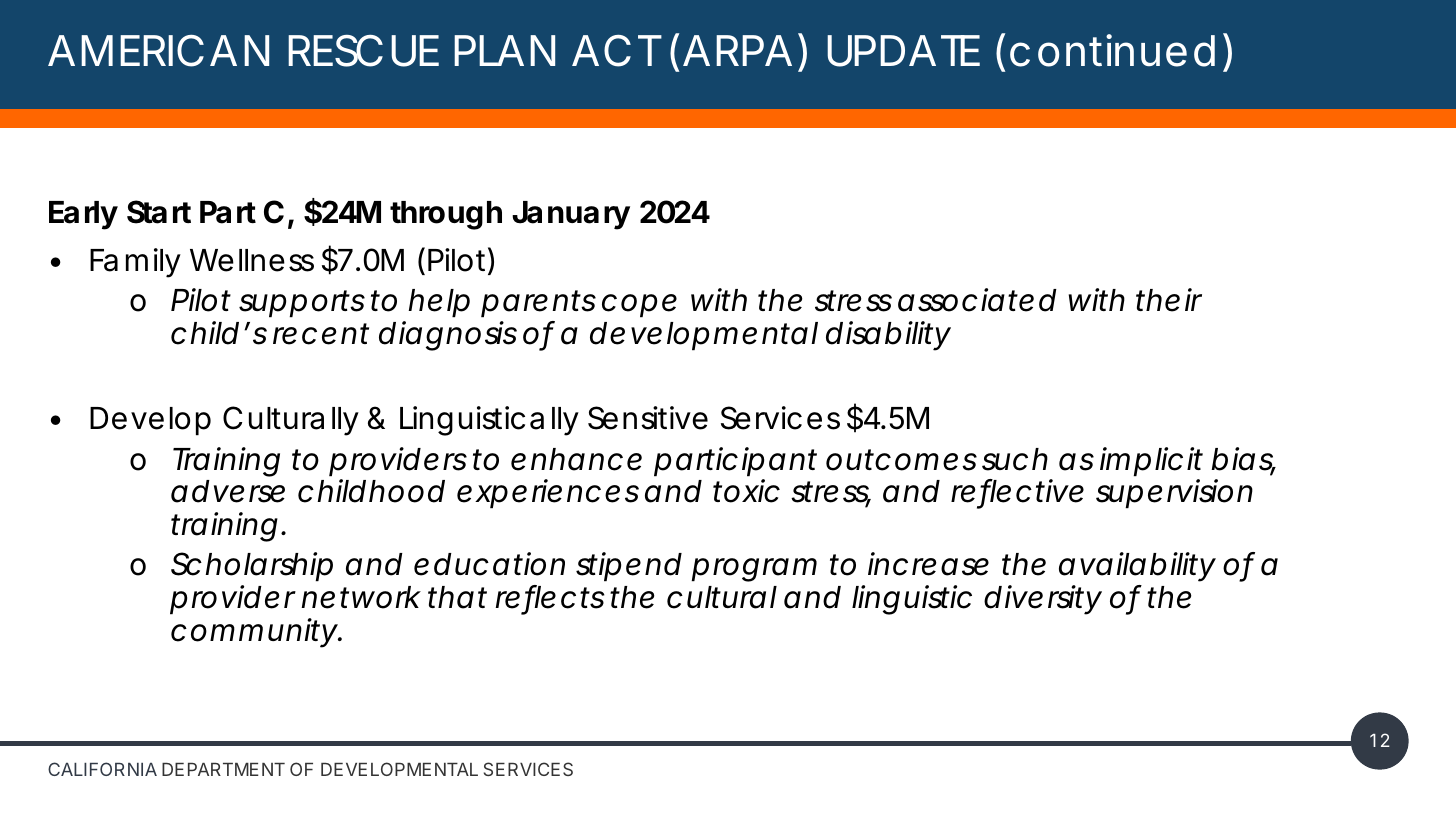 The height and width of the screenshot is (819, 1456). I want to click on their, so click(1168, 300).
